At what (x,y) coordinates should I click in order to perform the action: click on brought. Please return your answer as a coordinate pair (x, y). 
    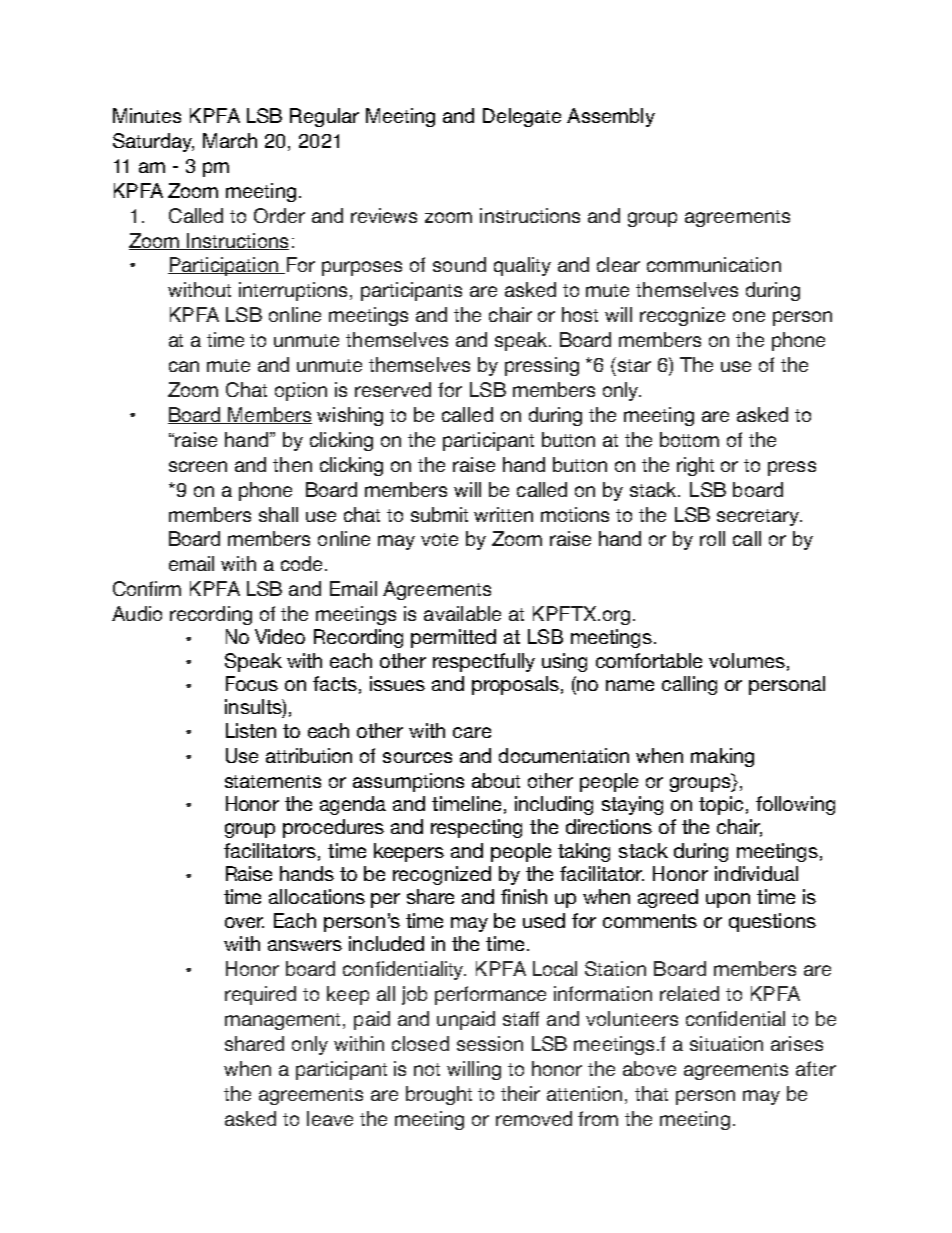
    Looking at the image, I should click on (439, 1095).
